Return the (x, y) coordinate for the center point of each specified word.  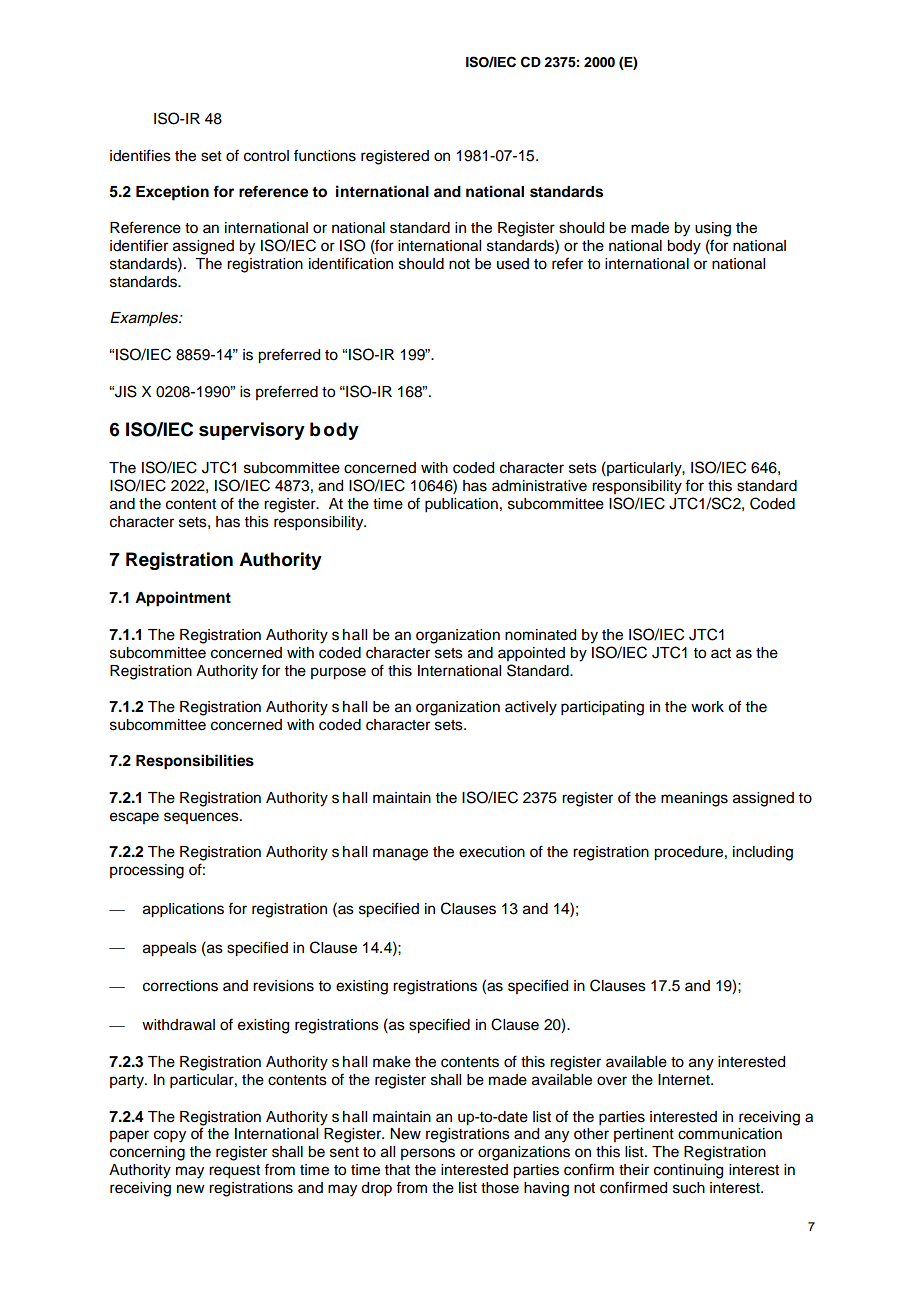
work (707, 707)
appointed (531, 654)
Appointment (183, 599)
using (713, 229)
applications (183, 910)
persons (428, 1154)
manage (400, 854)
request (234, 1172)
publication (461, 505)
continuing (688, 1171)
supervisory (252, 431)
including (763, 853)
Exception (172, 193)
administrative (539, 486)
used (513, 264)
